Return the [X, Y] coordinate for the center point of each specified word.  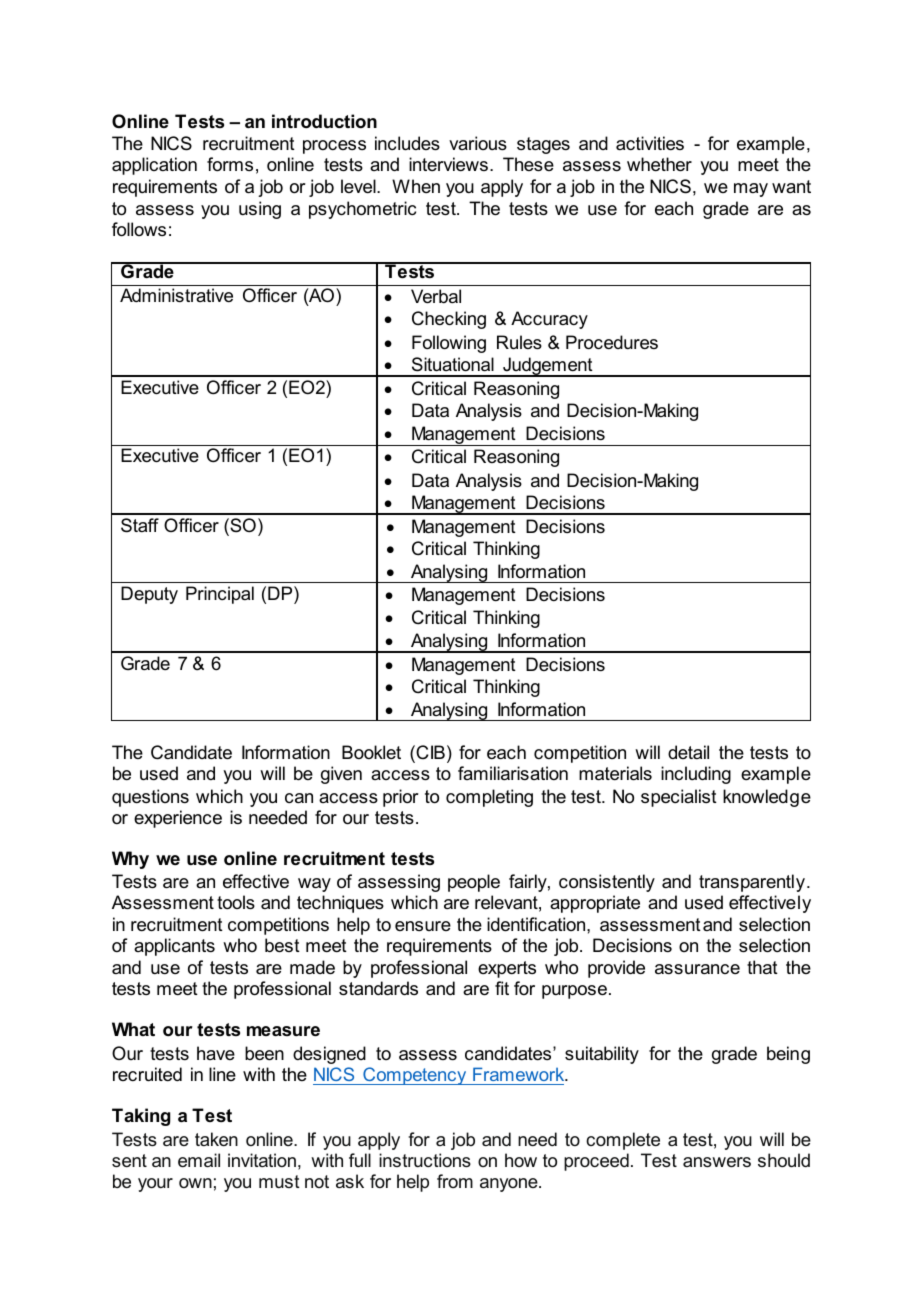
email [199, 1160]
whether [659, 164]
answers [717, 1162]
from [455, 1181]
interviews [448, 164]
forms [230, 164]
